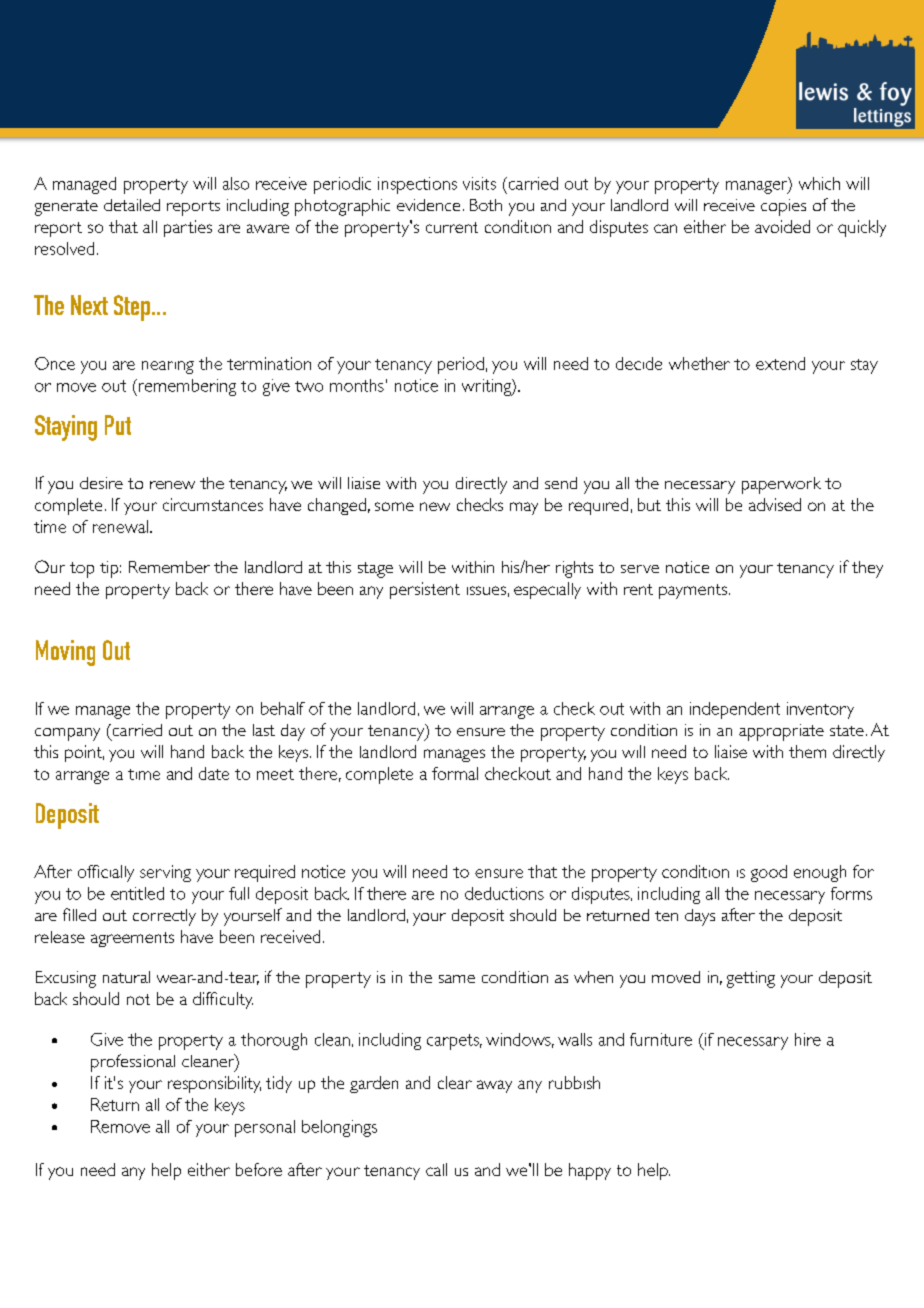 This screenshot has height=1308, width=924. I want to click on issues, so click(486, 590).
